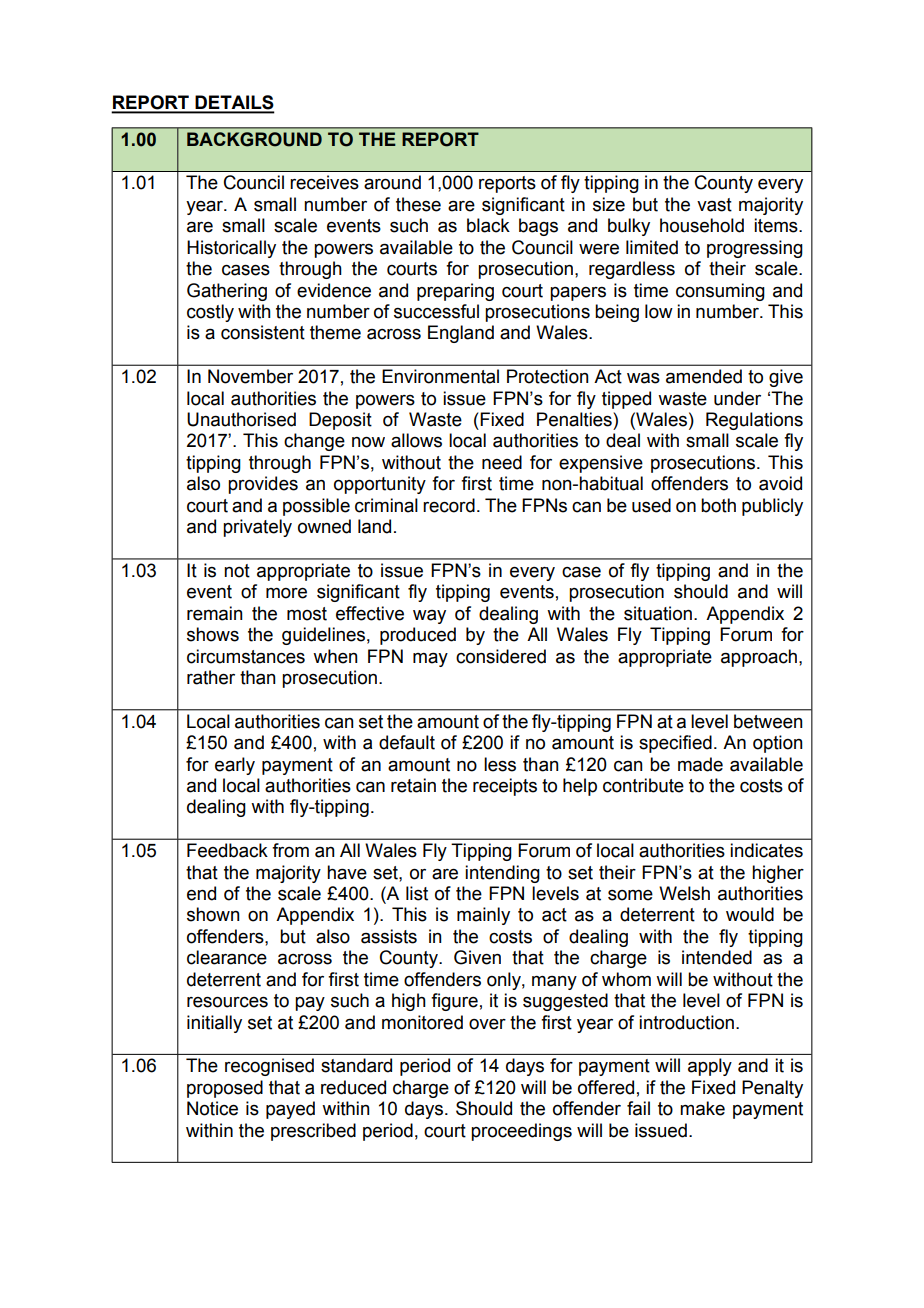 The height and width of the image is (1308, 924). I want to click on proceedings, so click(521, 1132).
